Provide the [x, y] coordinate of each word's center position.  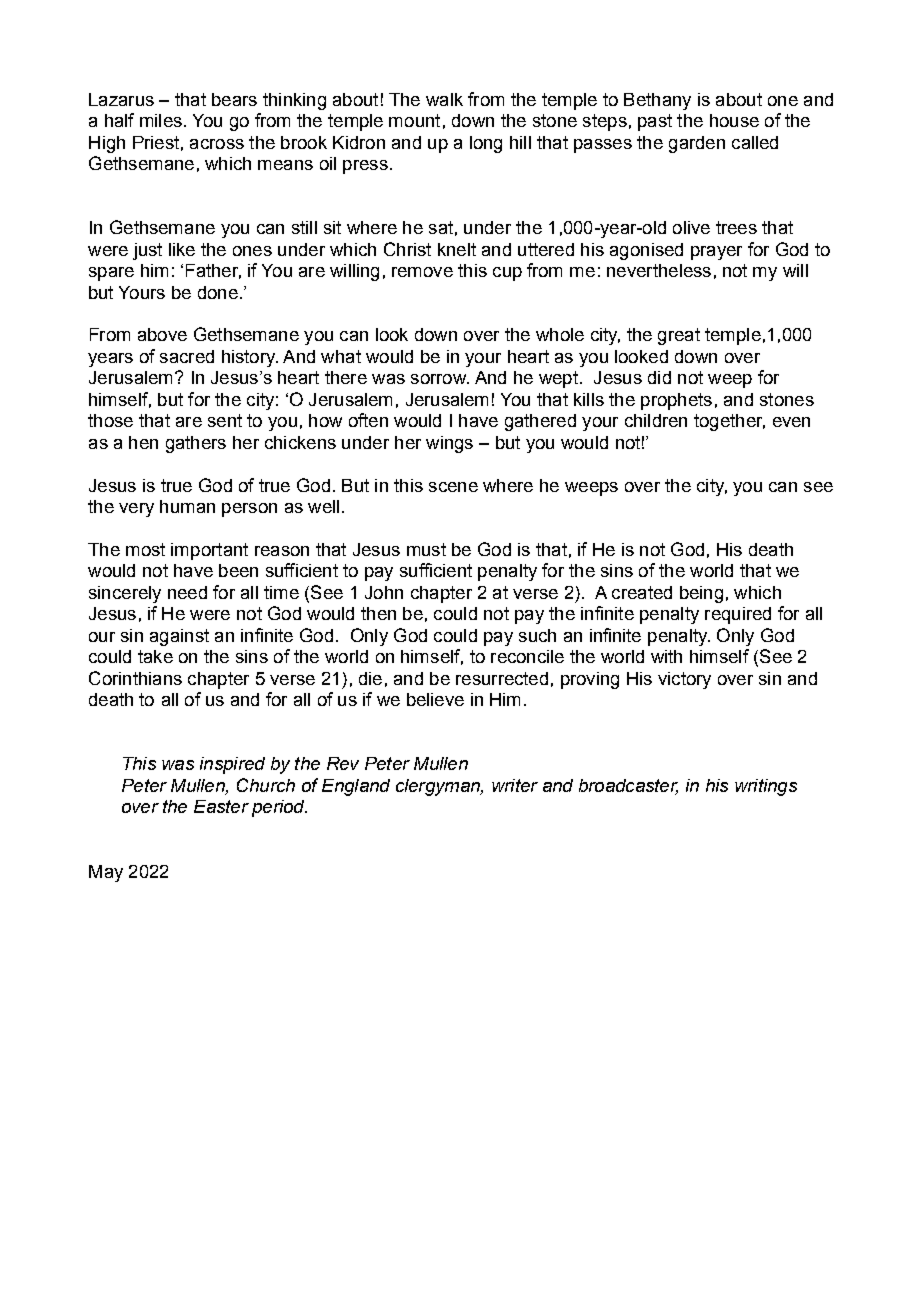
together [729, 422]
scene [453, 487]
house [734, 120]
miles [161, 120]
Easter [221, 806]
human [187, 506]
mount [414, 120]
